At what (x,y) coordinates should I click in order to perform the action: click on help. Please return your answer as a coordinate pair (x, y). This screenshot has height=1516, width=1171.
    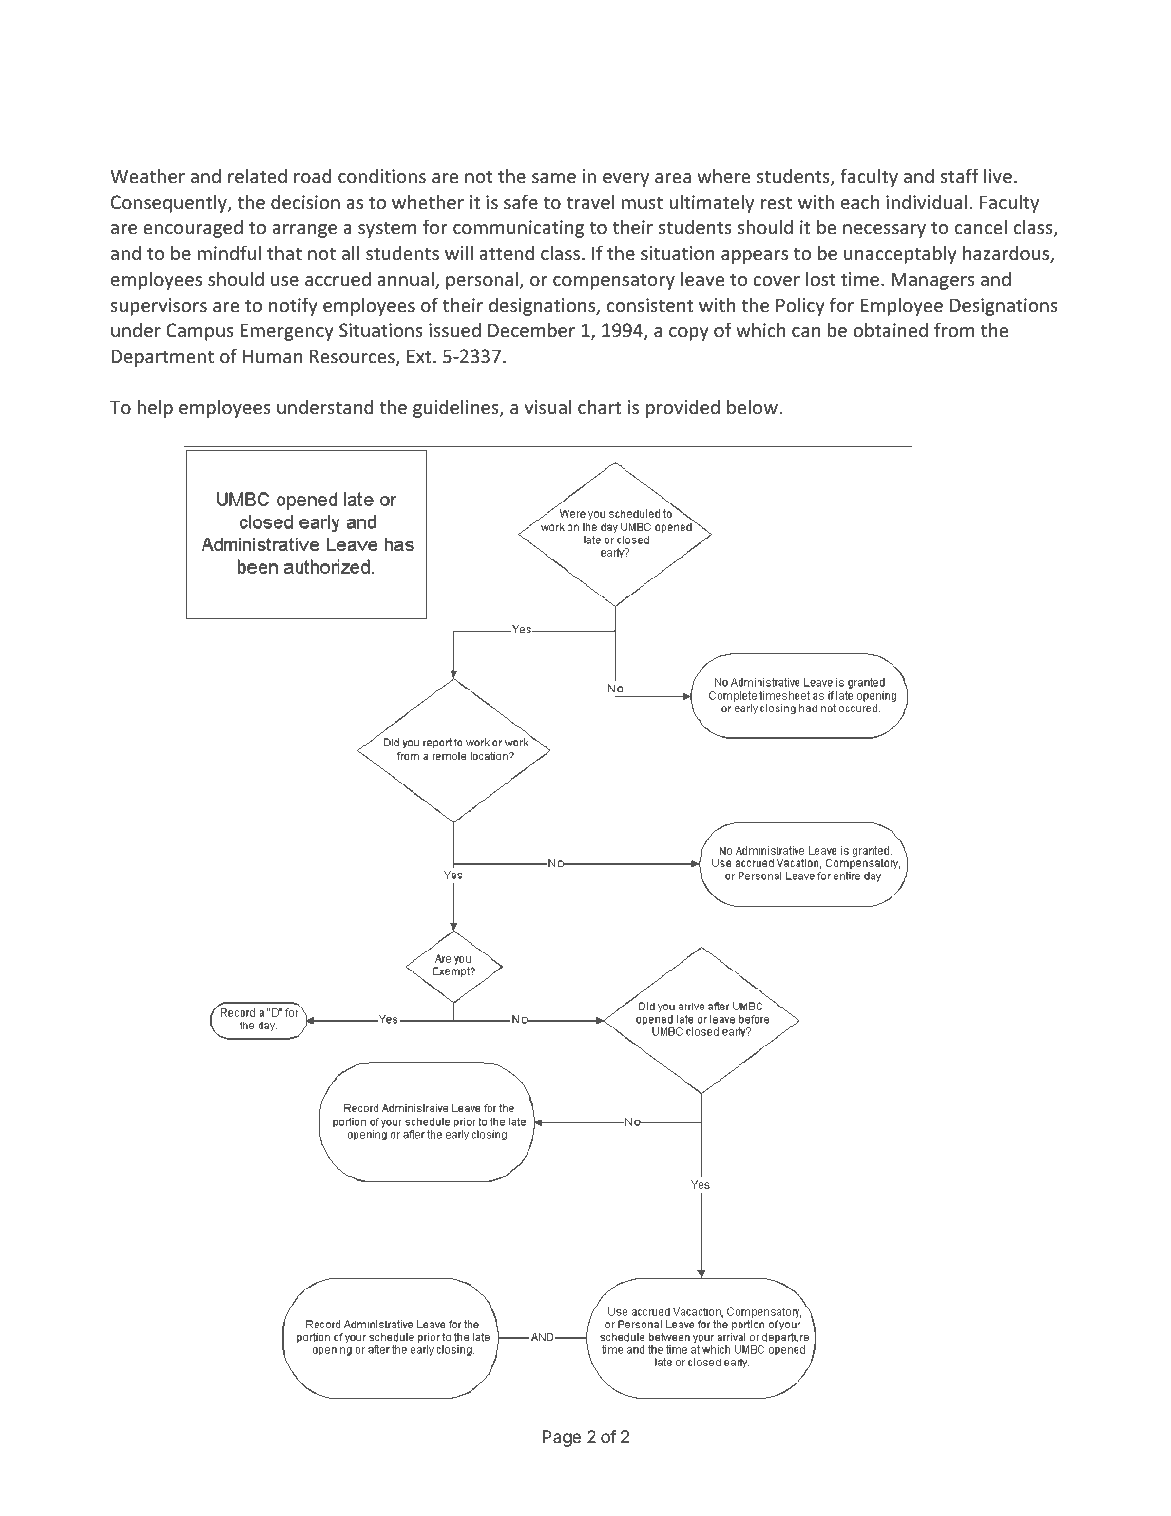
    Looking at the image, I should click on (155, 408).
